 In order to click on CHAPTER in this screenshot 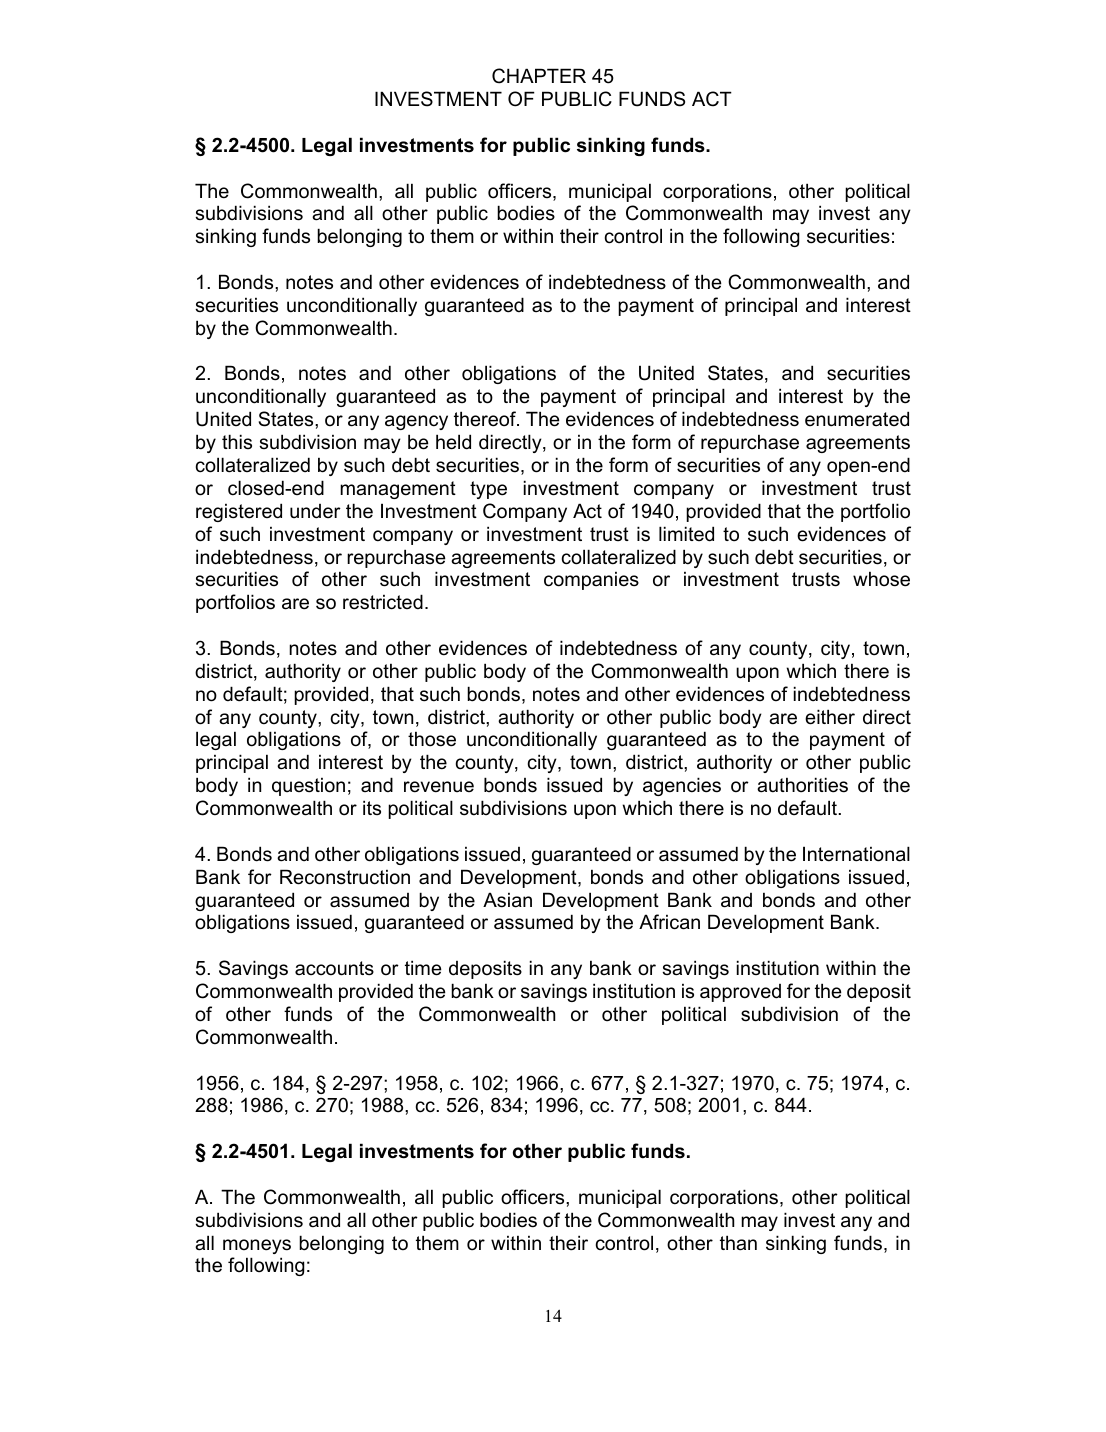, I will do `click(539, 76)`.
